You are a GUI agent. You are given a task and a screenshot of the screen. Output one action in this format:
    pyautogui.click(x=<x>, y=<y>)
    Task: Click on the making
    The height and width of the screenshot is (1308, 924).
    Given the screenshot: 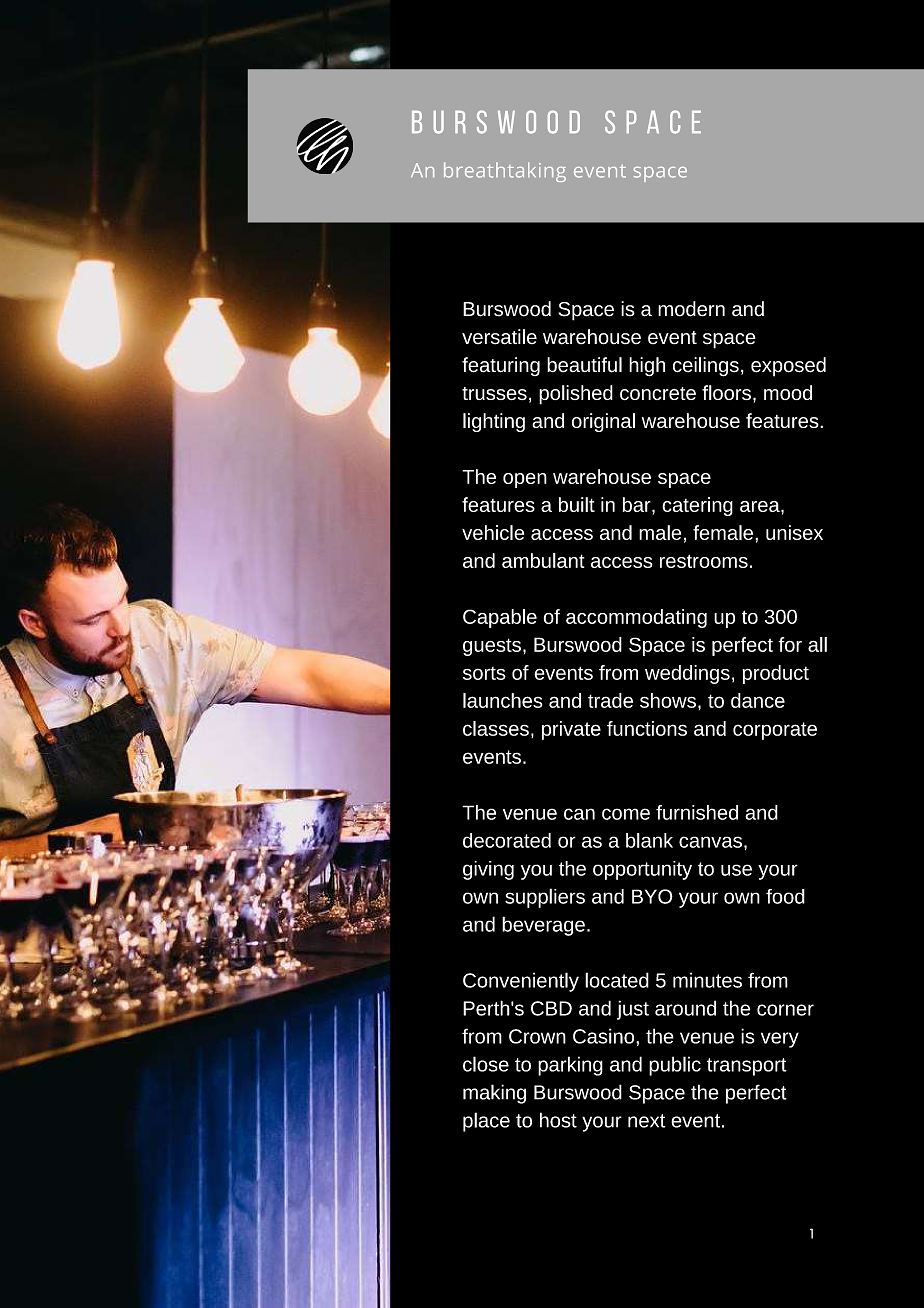 What is the action you would take?
    pyautogui.click(x=494, y=1094)
